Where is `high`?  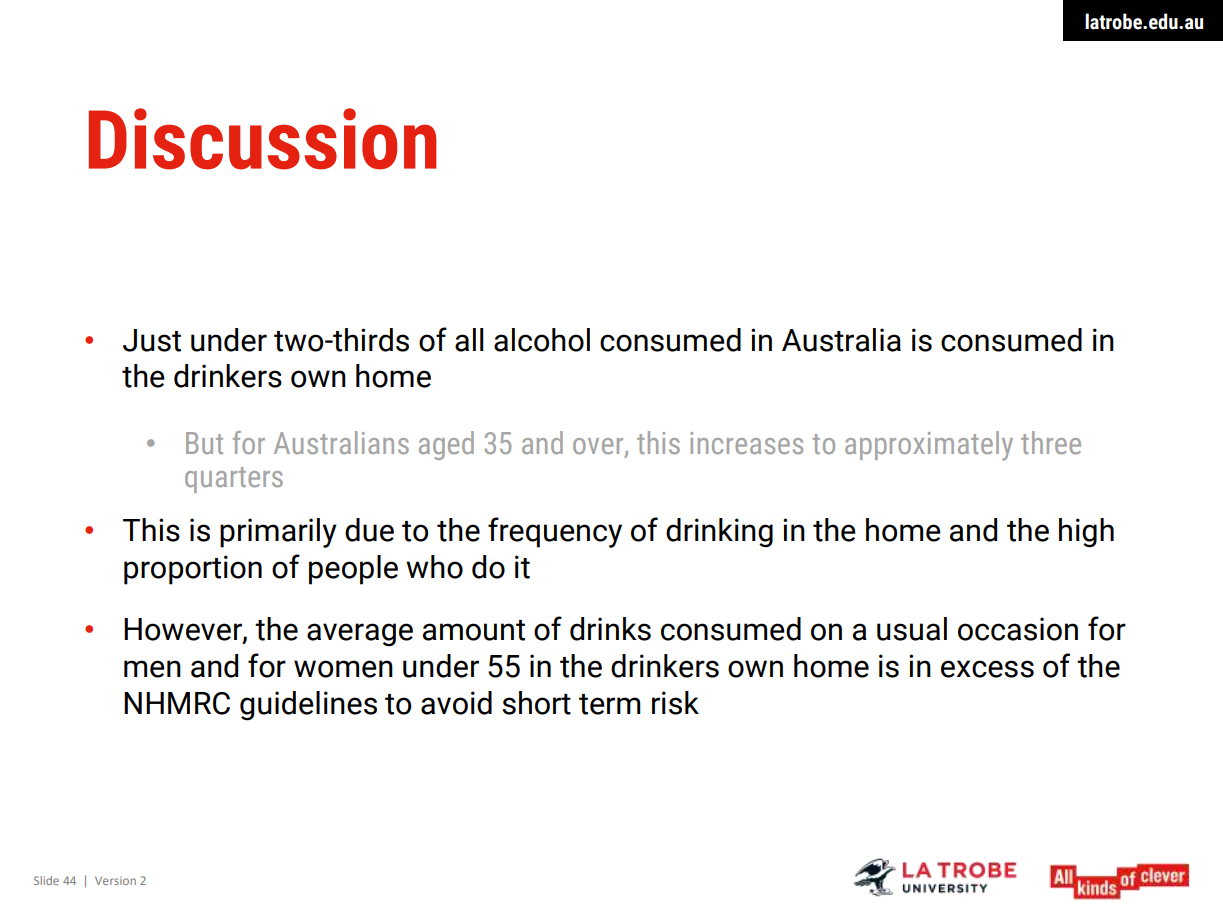
high is located at coordinates (1086, 533).
